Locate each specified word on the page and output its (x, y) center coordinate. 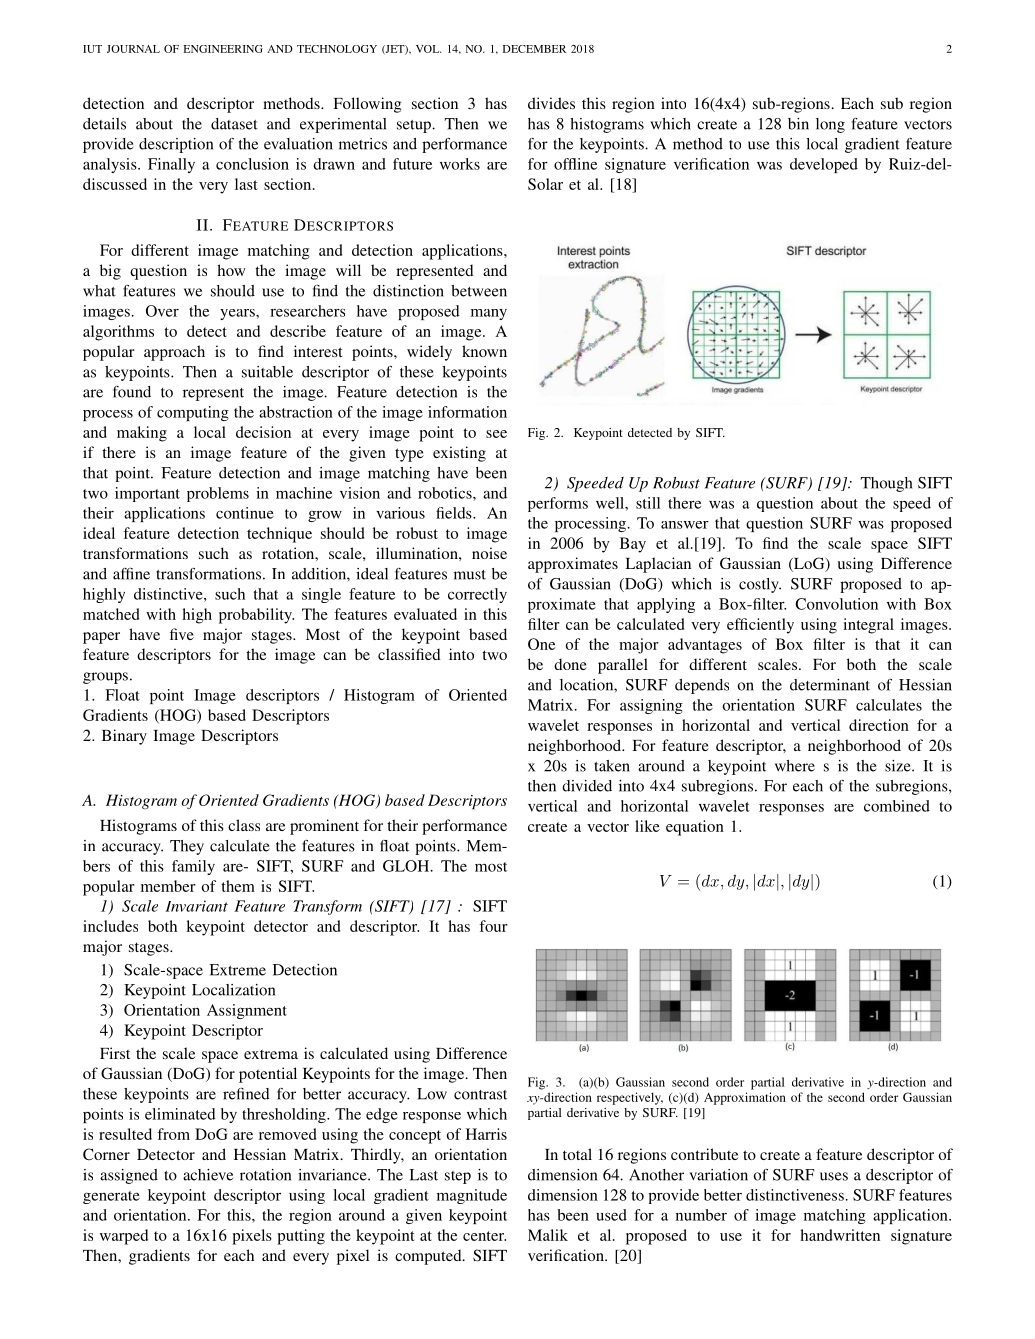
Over (162, 311)
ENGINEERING (223, 49)
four (493, 926)
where (795, 766)
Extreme (237, 970)
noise (489, 553)
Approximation (745, 1098)
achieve (208, 1175)
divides (551, 103)
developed (824, 165)
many (489, 314)
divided (587, 786)
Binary (124, 737)
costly (760, 585)
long (830, 125)
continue (245, 513)
